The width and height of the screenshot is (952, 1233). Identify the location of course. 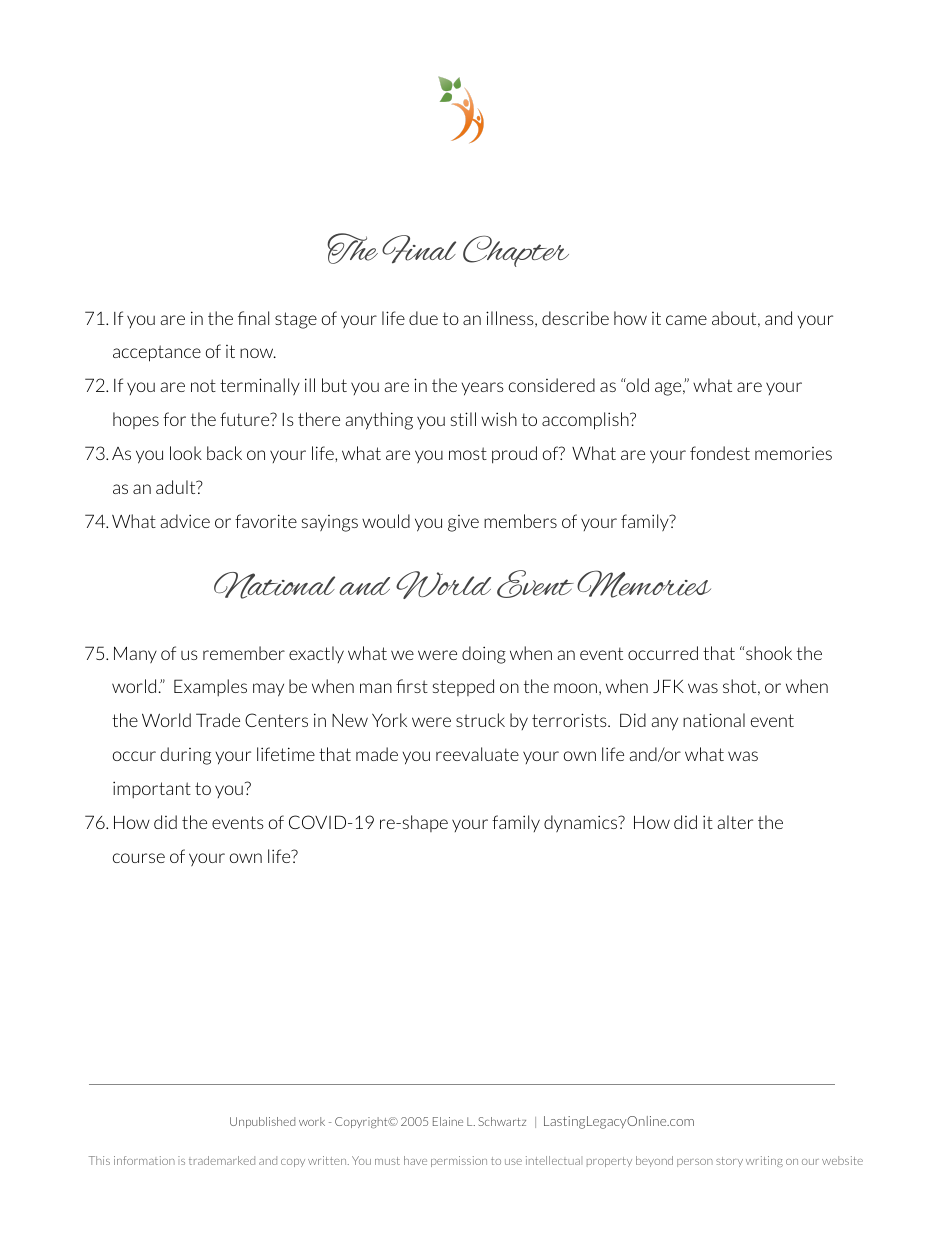
(139, 858).
